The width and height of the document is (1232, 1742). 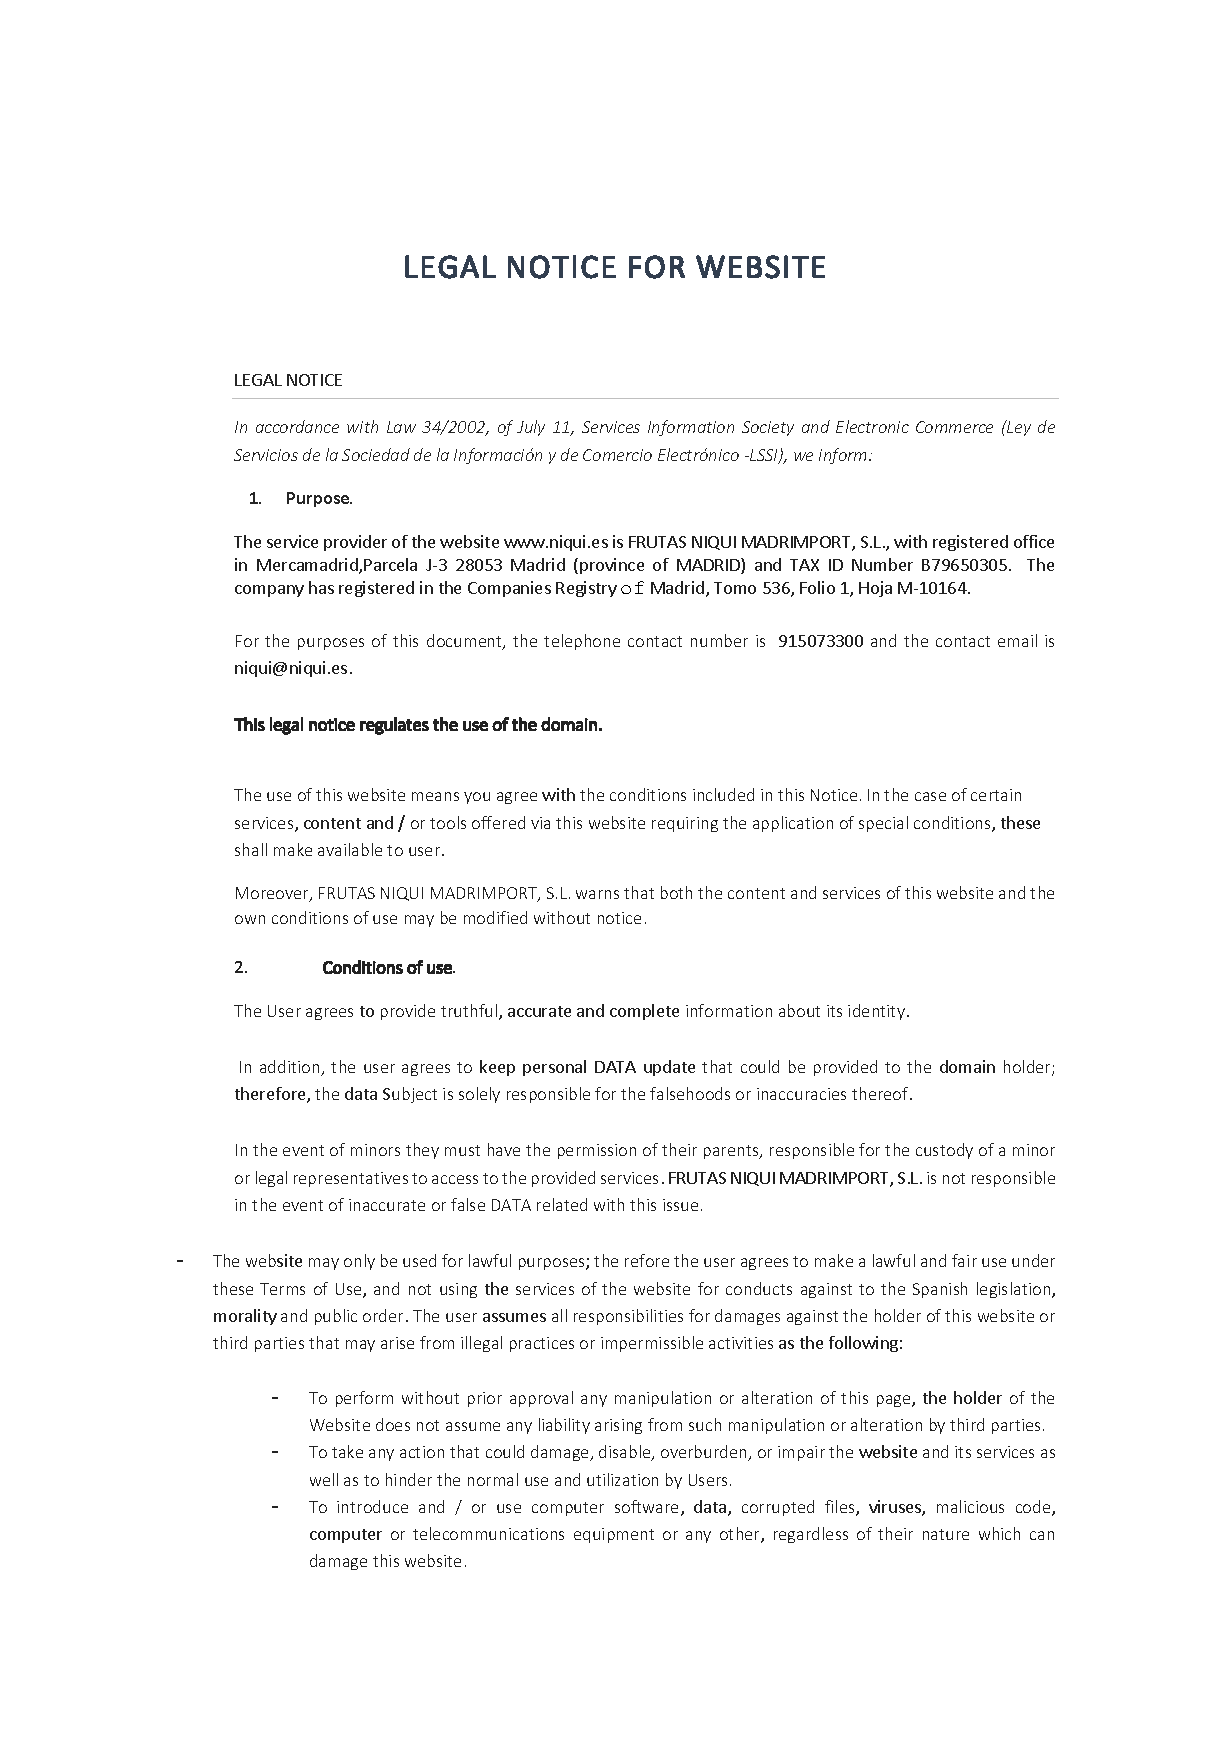 What do you see at coordinates (372, 1506) in the document?
I see `introduce` at bounding box center [372, 1506].
